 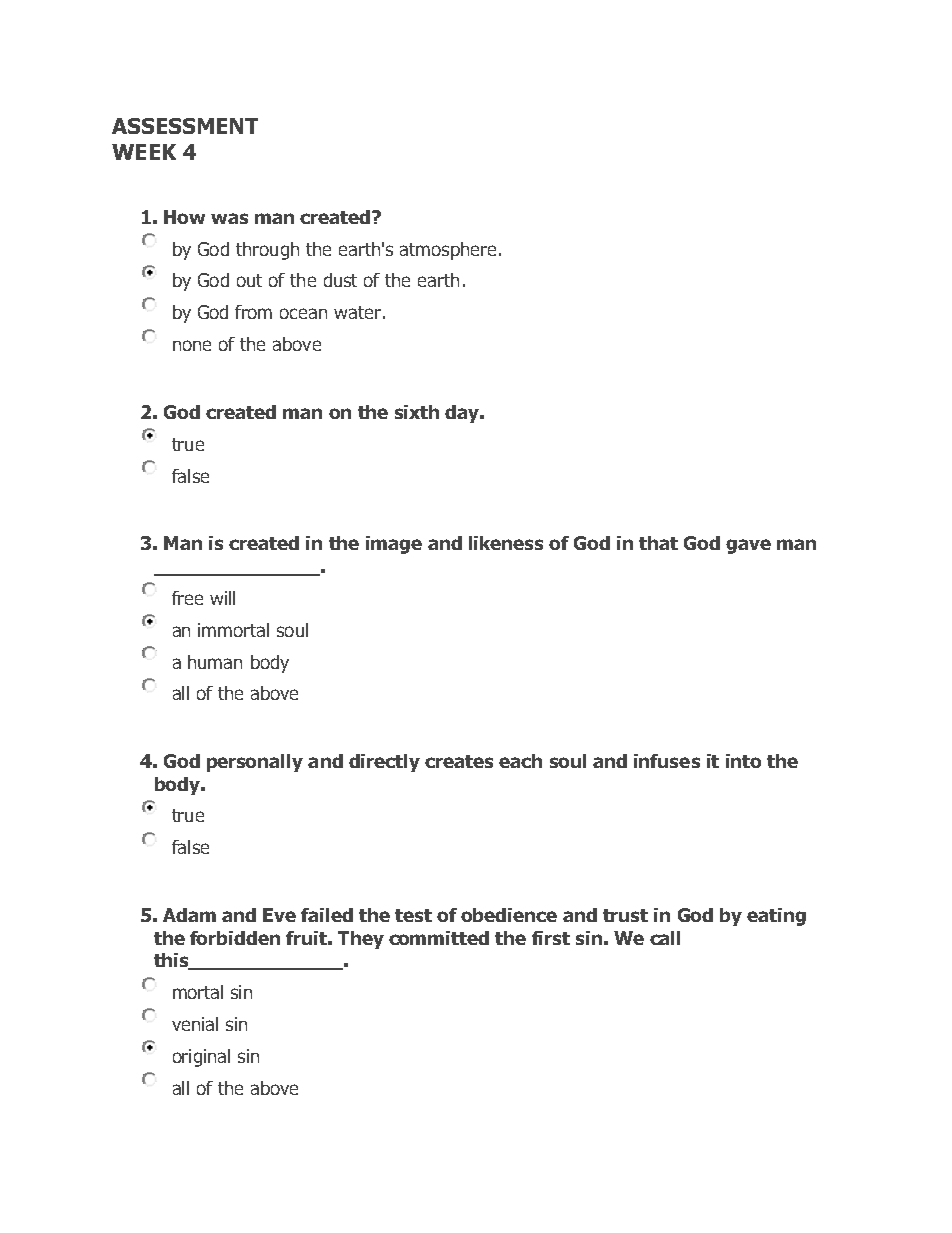 I want to click on committed, so click(x=439, y=938).
